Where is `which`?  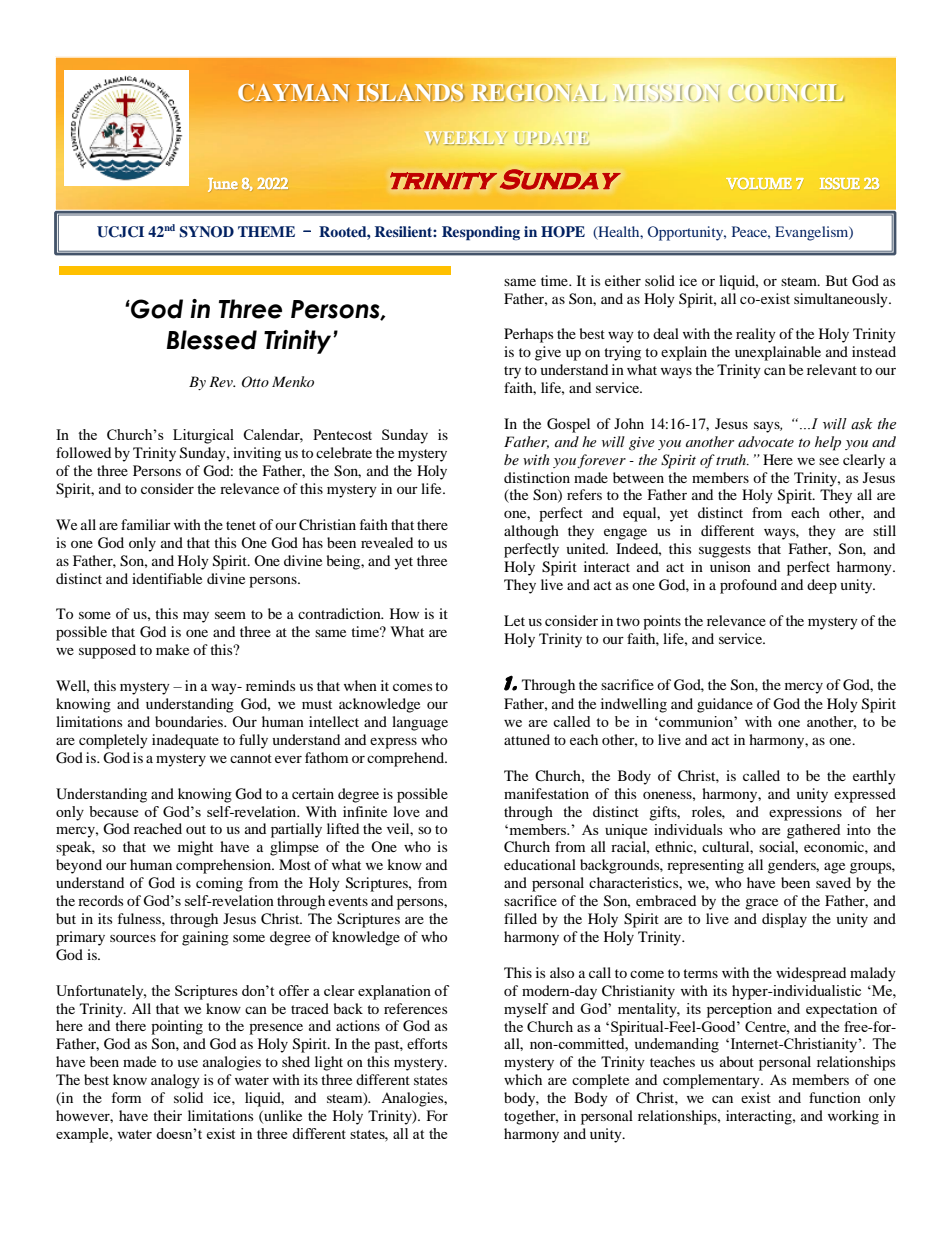 which is located at coordinates (523, 1079).
